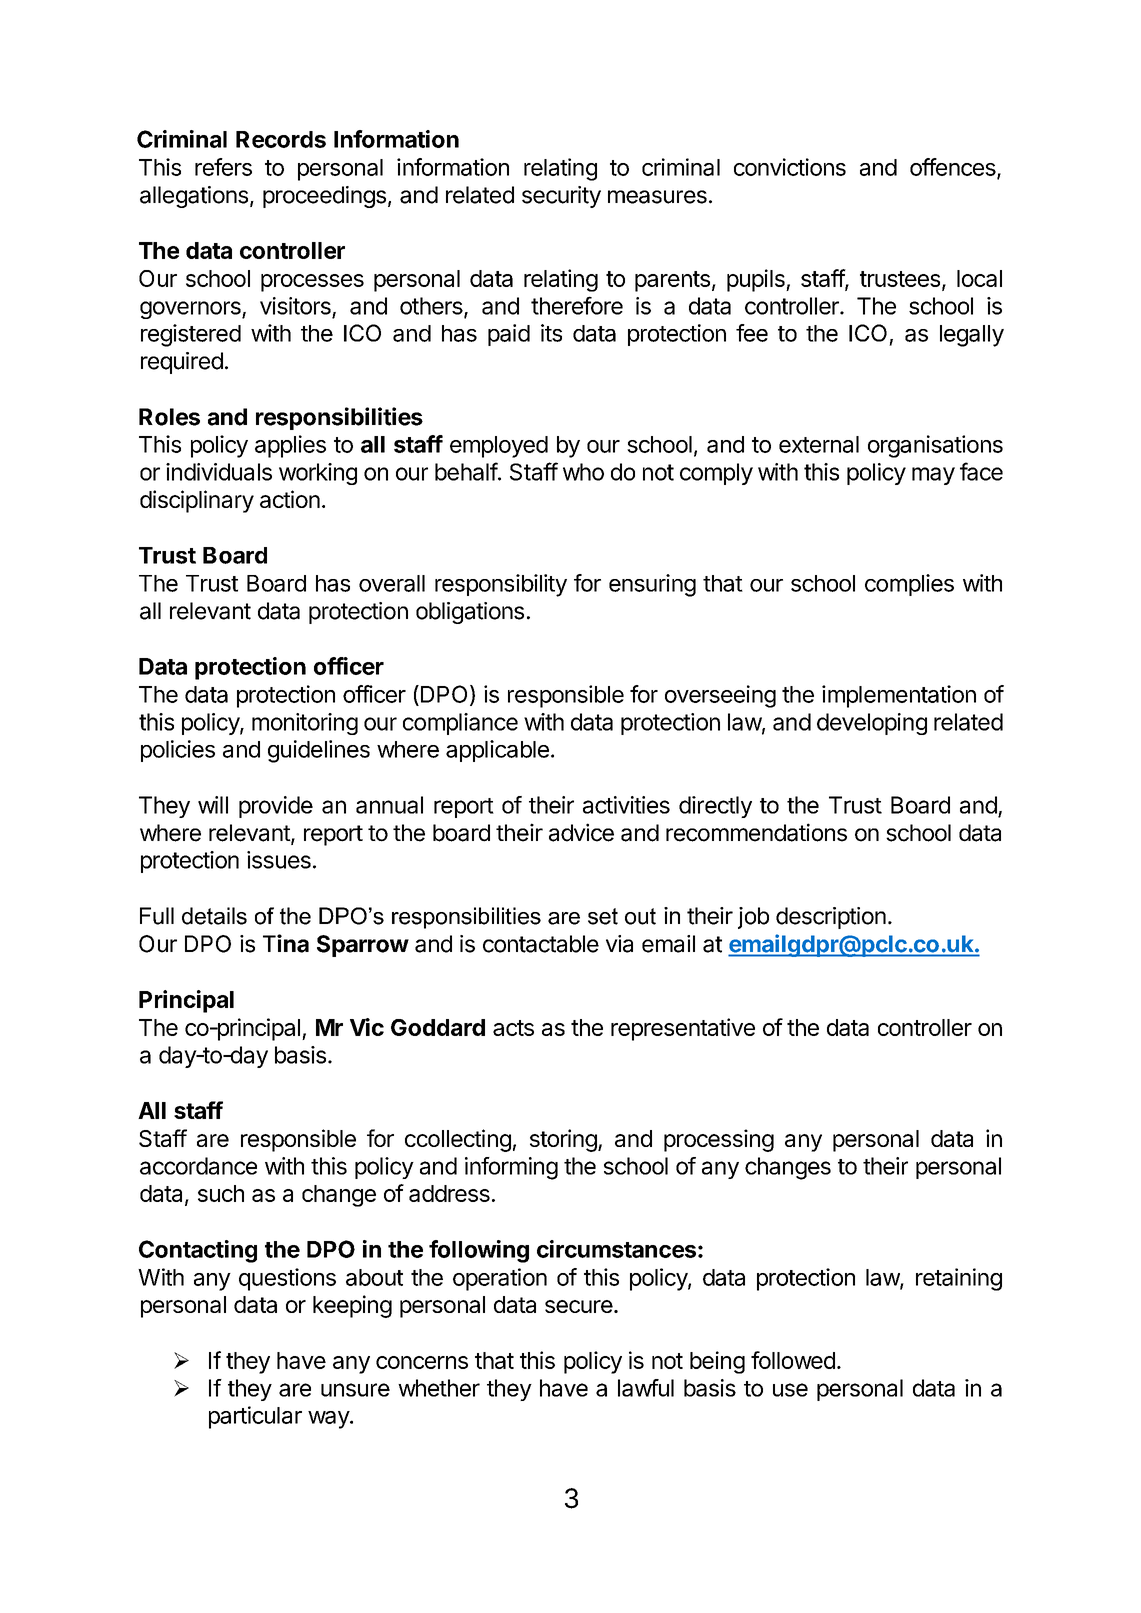 The height and width of the screenshot is (1613, 1141). What do you see at coordinates (223, 167) in the screenshot?
I see `refers` at bounding box center [223, 167].
